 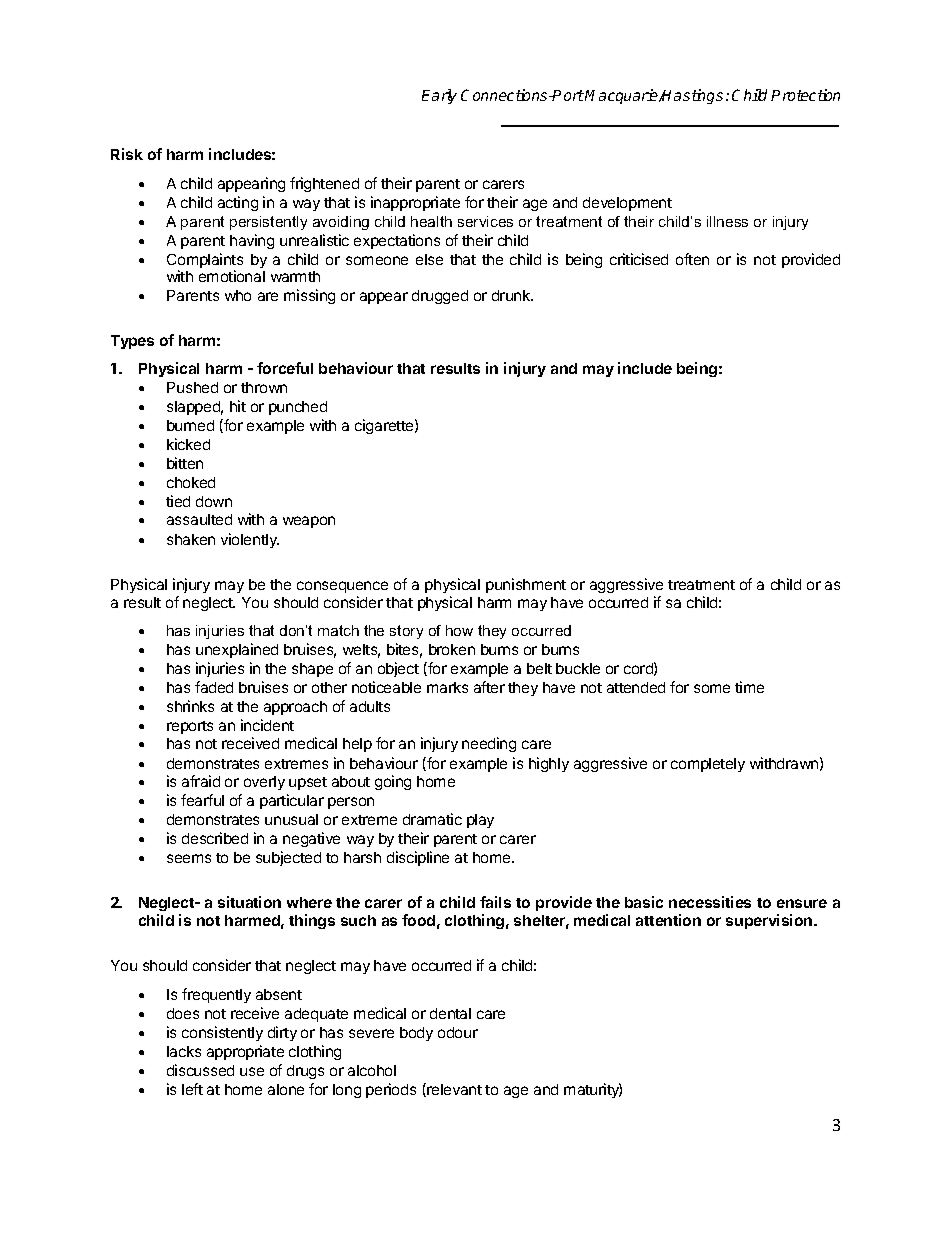 I want to click on discussed, so click(x=200, y=1070).
